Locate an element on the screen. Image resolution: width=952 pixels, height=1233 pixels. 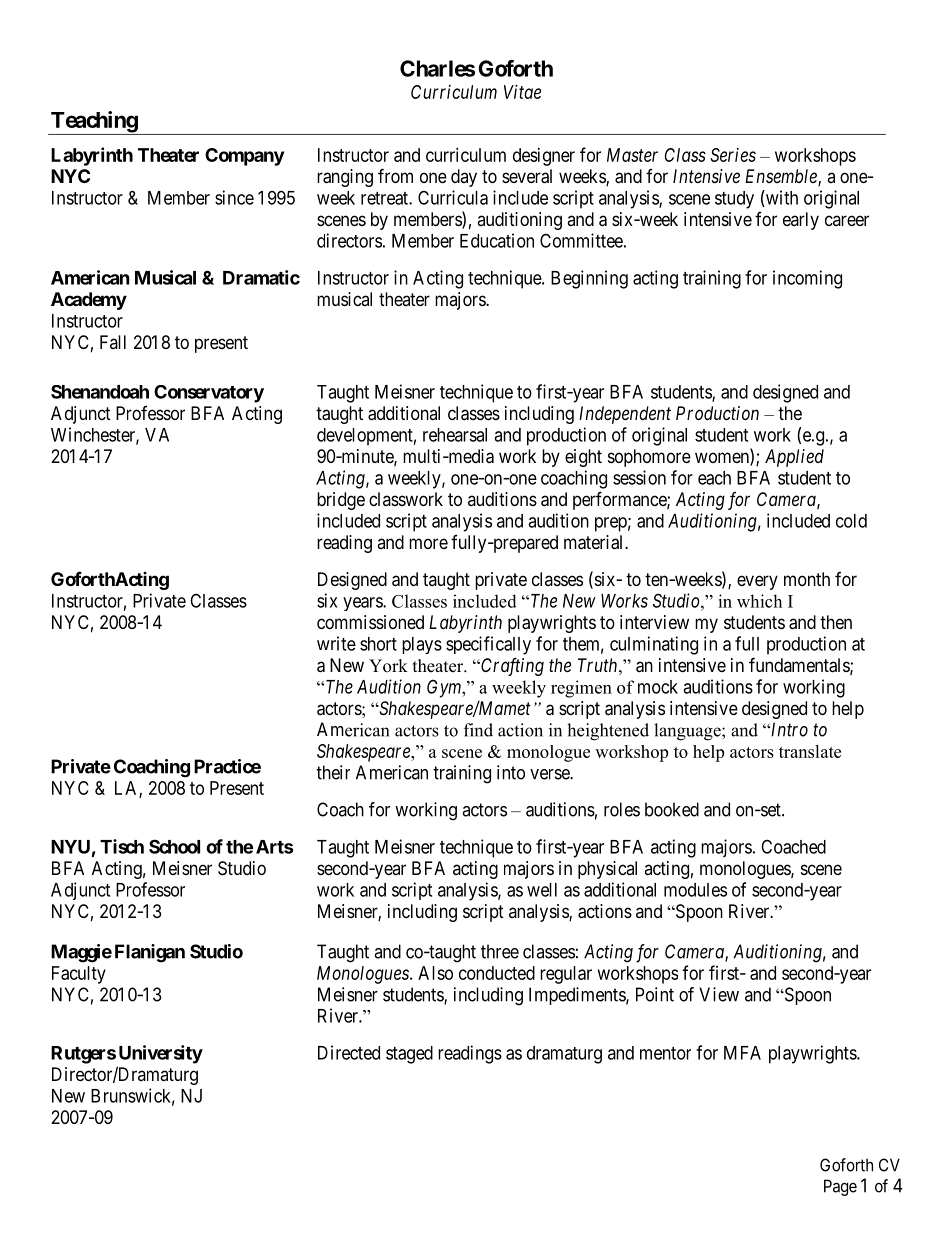
University is located at coordinates (161, 1054).
